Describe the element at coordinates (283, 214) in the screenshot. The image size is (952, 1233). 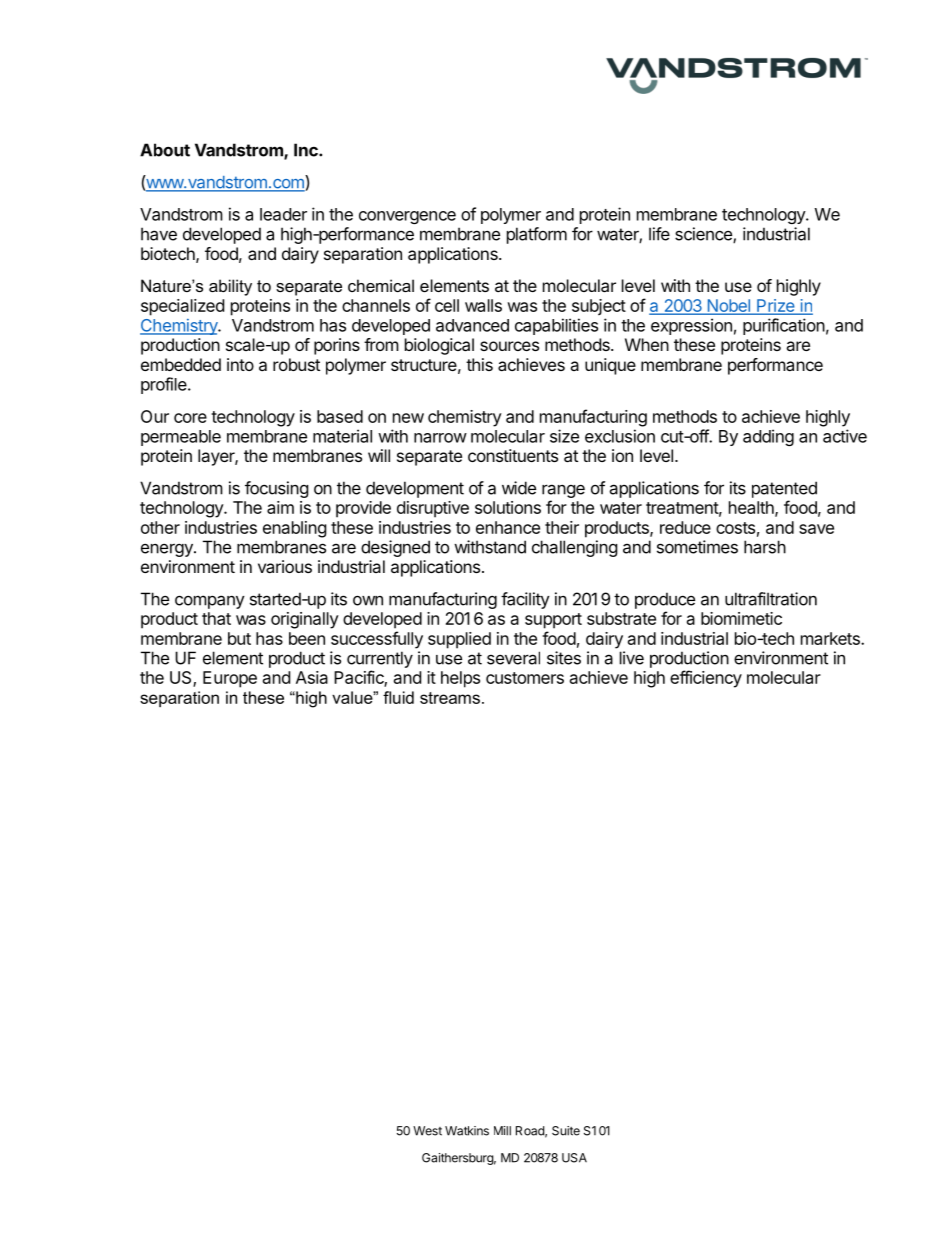
I see `leader` at that location.
